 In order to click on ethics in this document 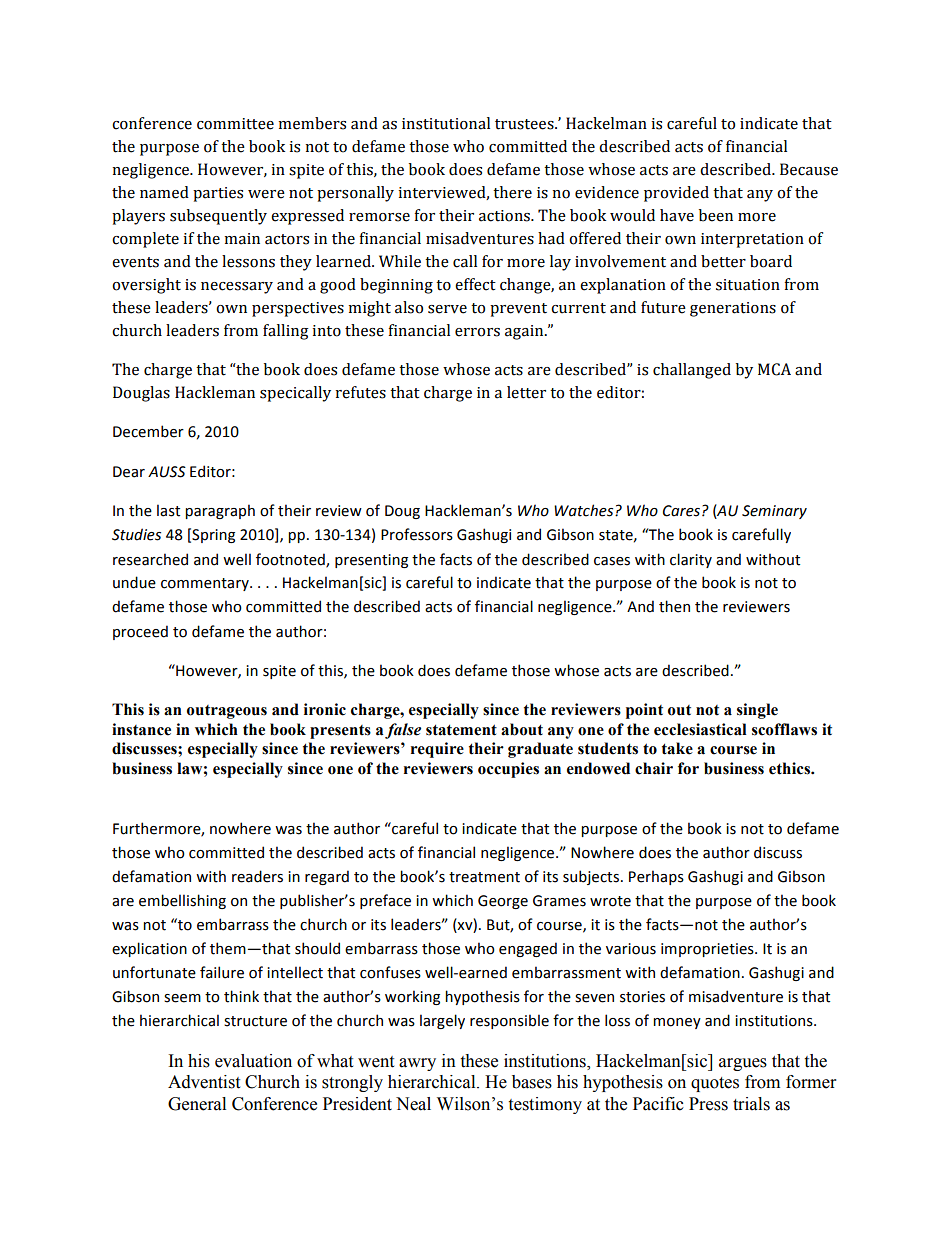, I will do `click(790, 768)`.
